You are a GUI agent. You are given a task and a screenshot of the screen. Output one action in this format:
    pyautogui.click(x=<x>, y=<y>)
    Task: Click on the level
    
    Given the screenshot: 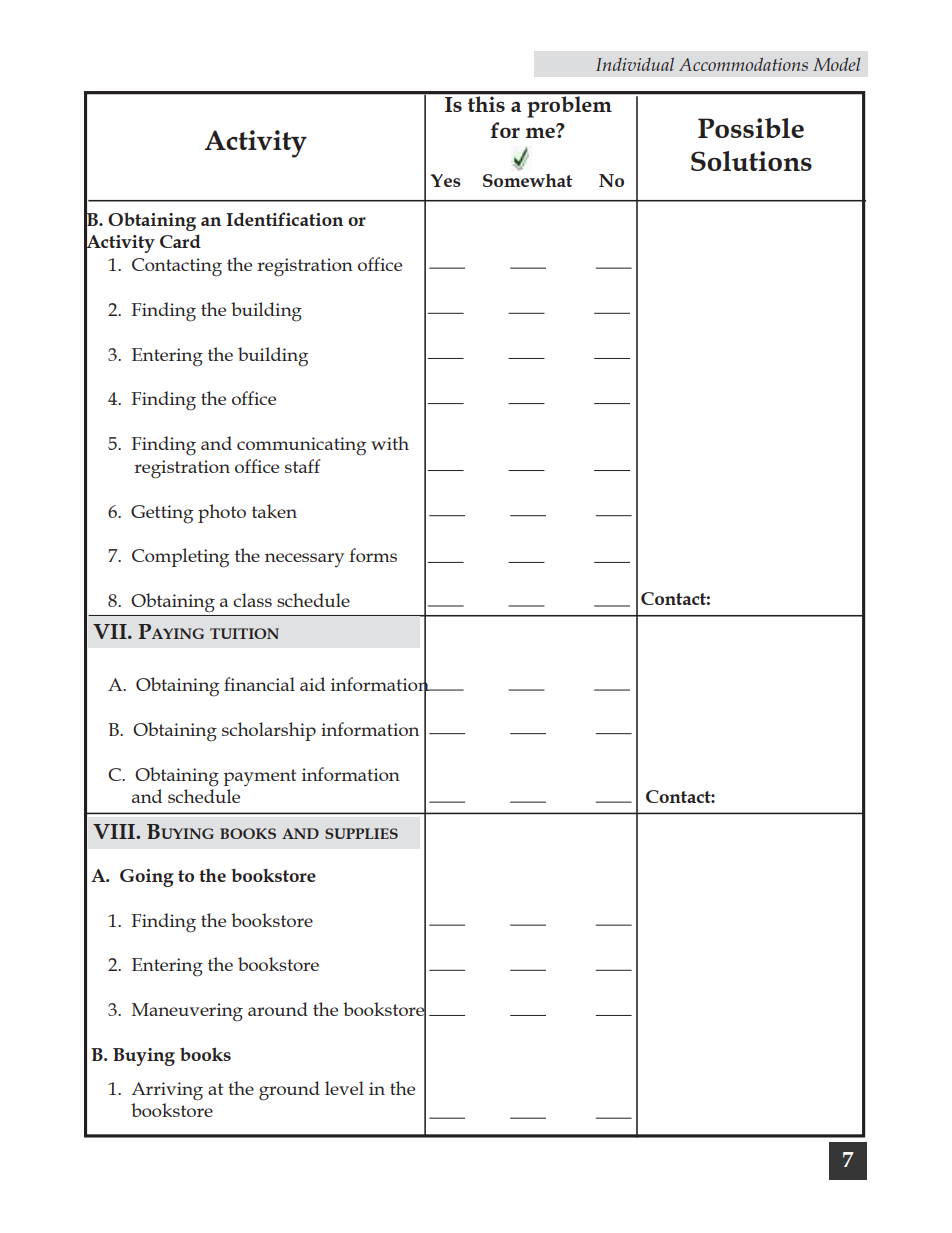 What is the action you would take?
    pyautogui.click(x=344, y=1088)
